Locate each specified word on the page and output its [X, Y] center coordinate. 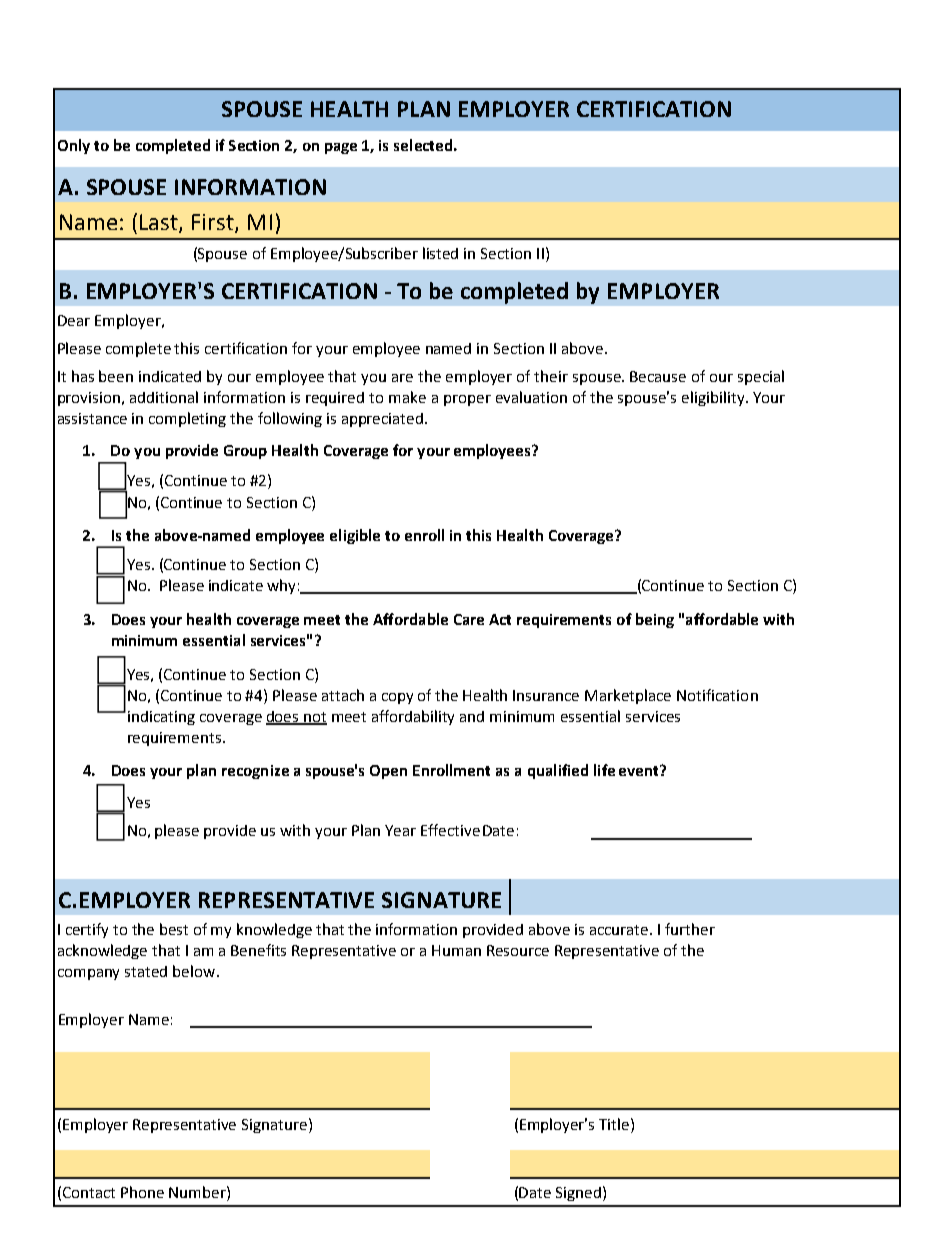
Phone [142, 1192]
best [174, 929]
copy [397, 698]
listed [440, 253]
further [690, 929]
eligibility [714, 398]
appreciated [382, 420]
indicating [161, 718]
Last [160, 223]
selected [423, 145]
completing [187, 419]
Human [456, 950]
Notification [717, 695]
